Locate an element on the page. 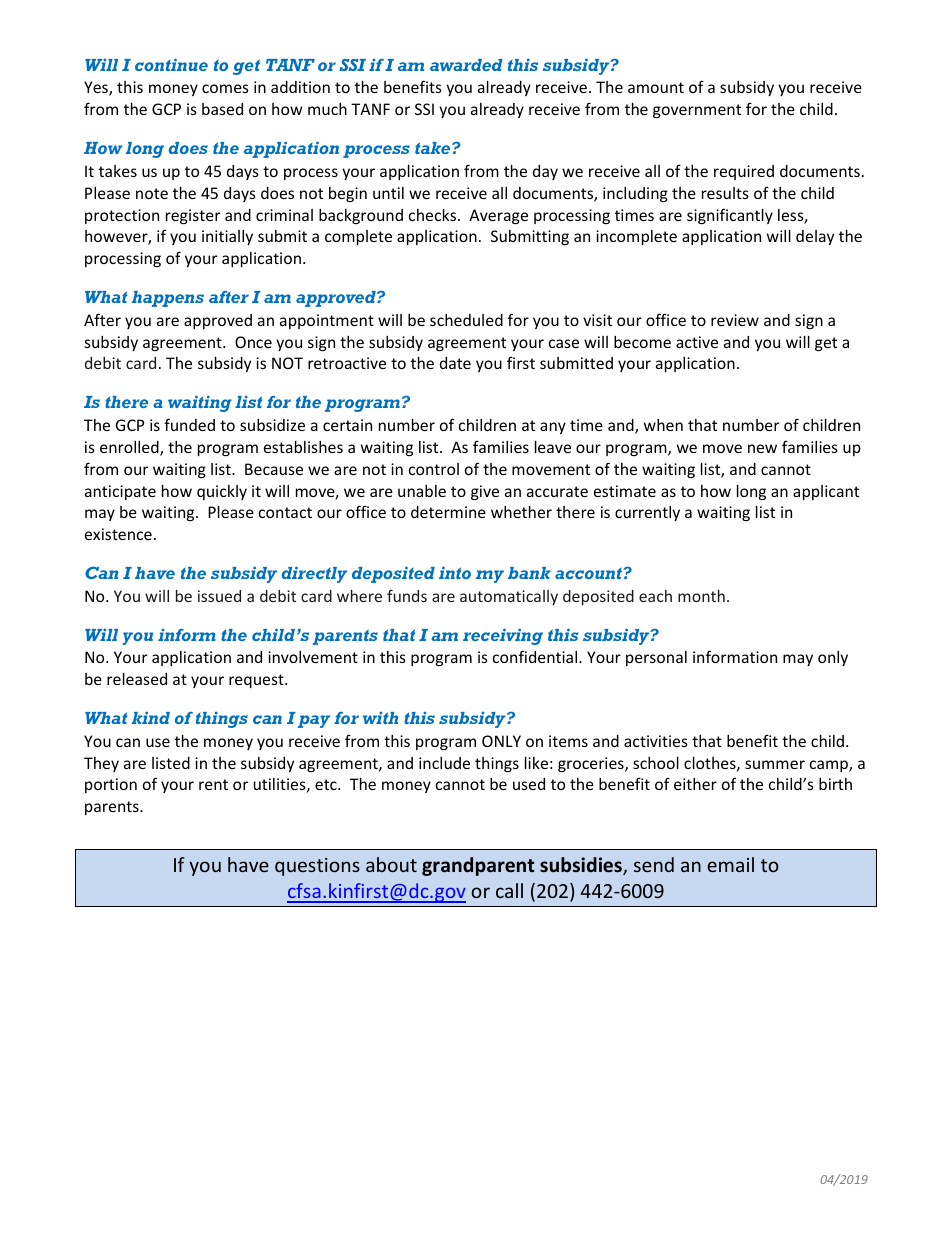 This page has width=952, height=1233. portion is located at coordinates (111, 785).
